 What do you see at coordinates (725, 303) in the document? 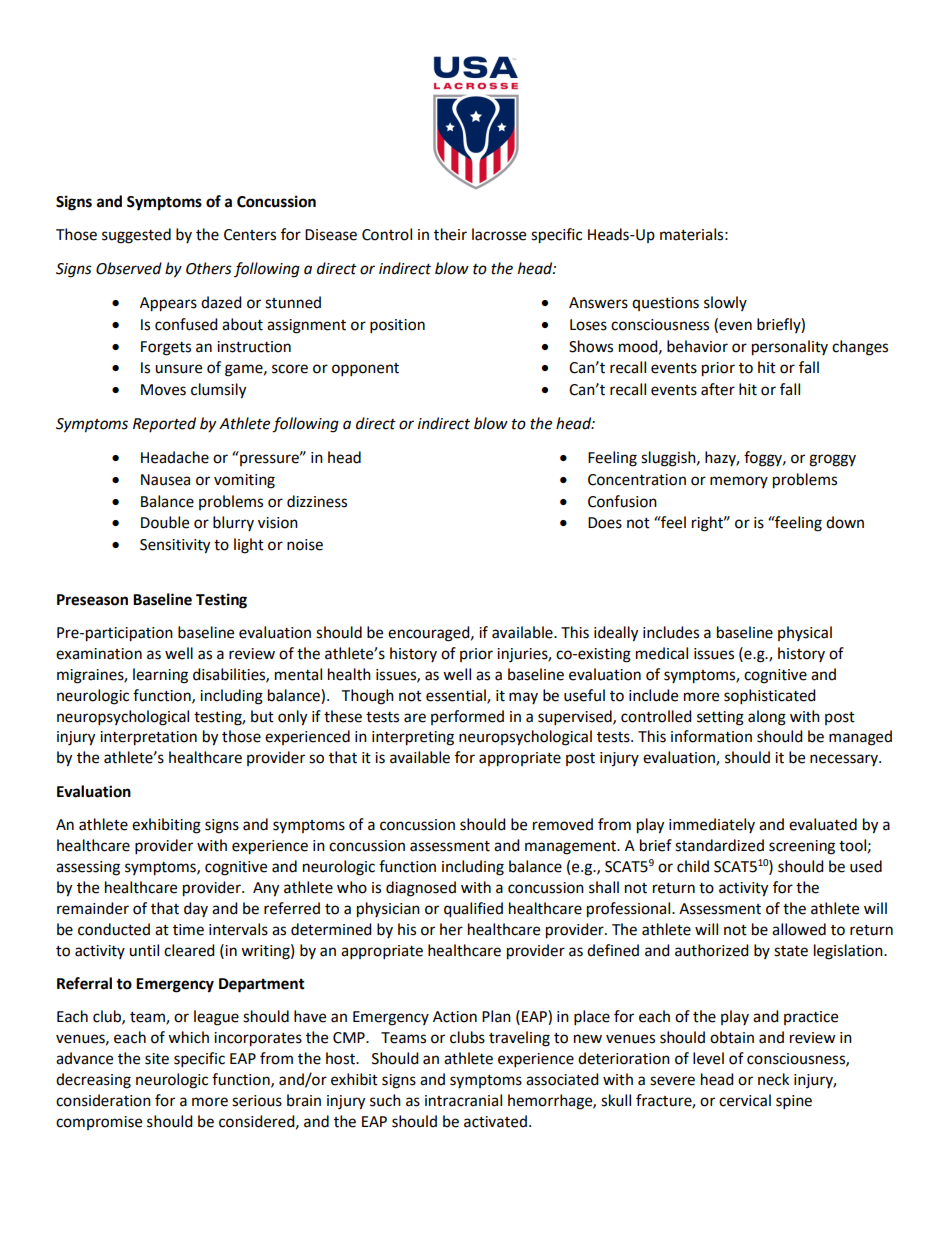
I see `slowly` at bounding box center [725, 303].
